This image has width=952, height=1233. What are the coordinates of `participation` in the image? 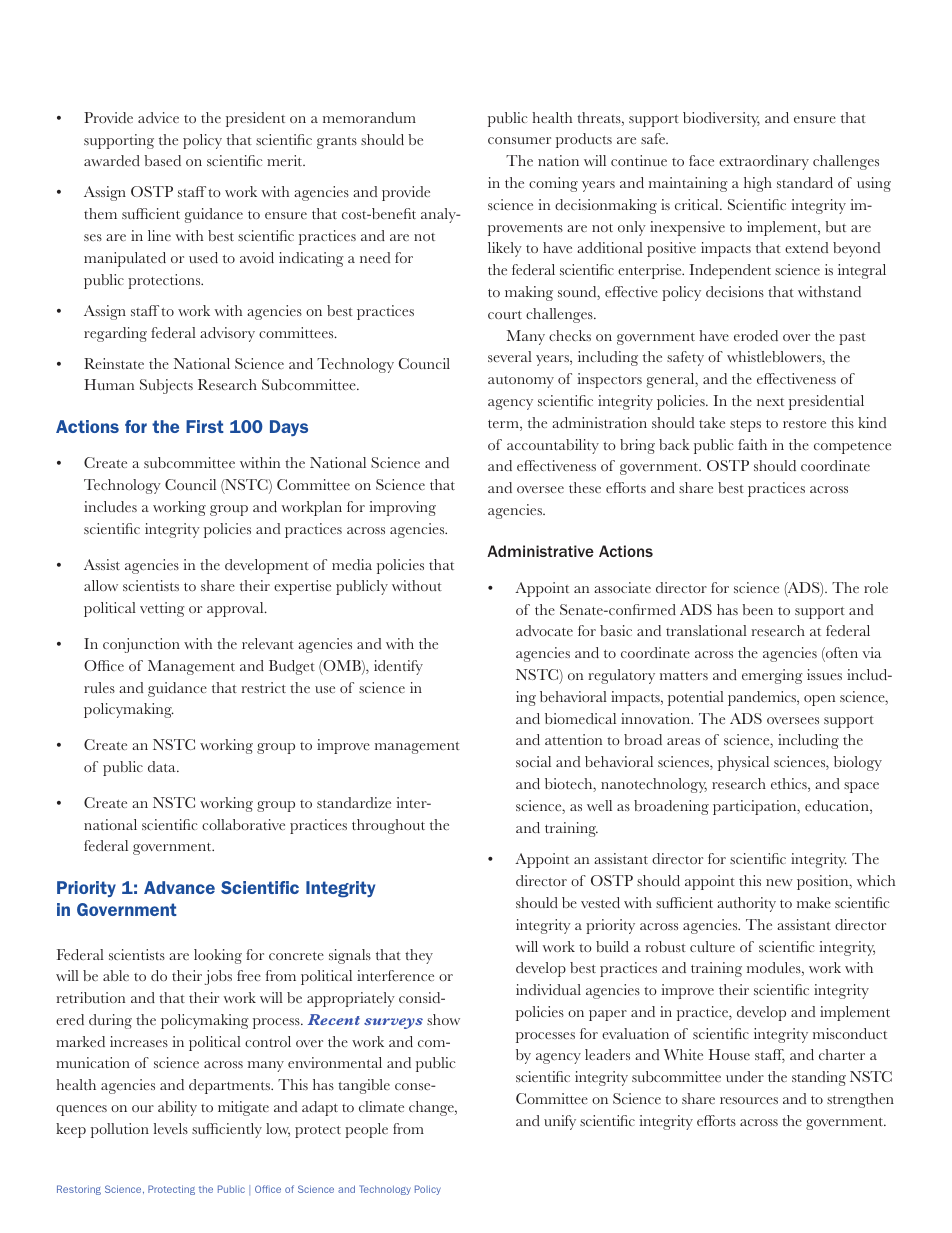 It's located at (756, 807).
